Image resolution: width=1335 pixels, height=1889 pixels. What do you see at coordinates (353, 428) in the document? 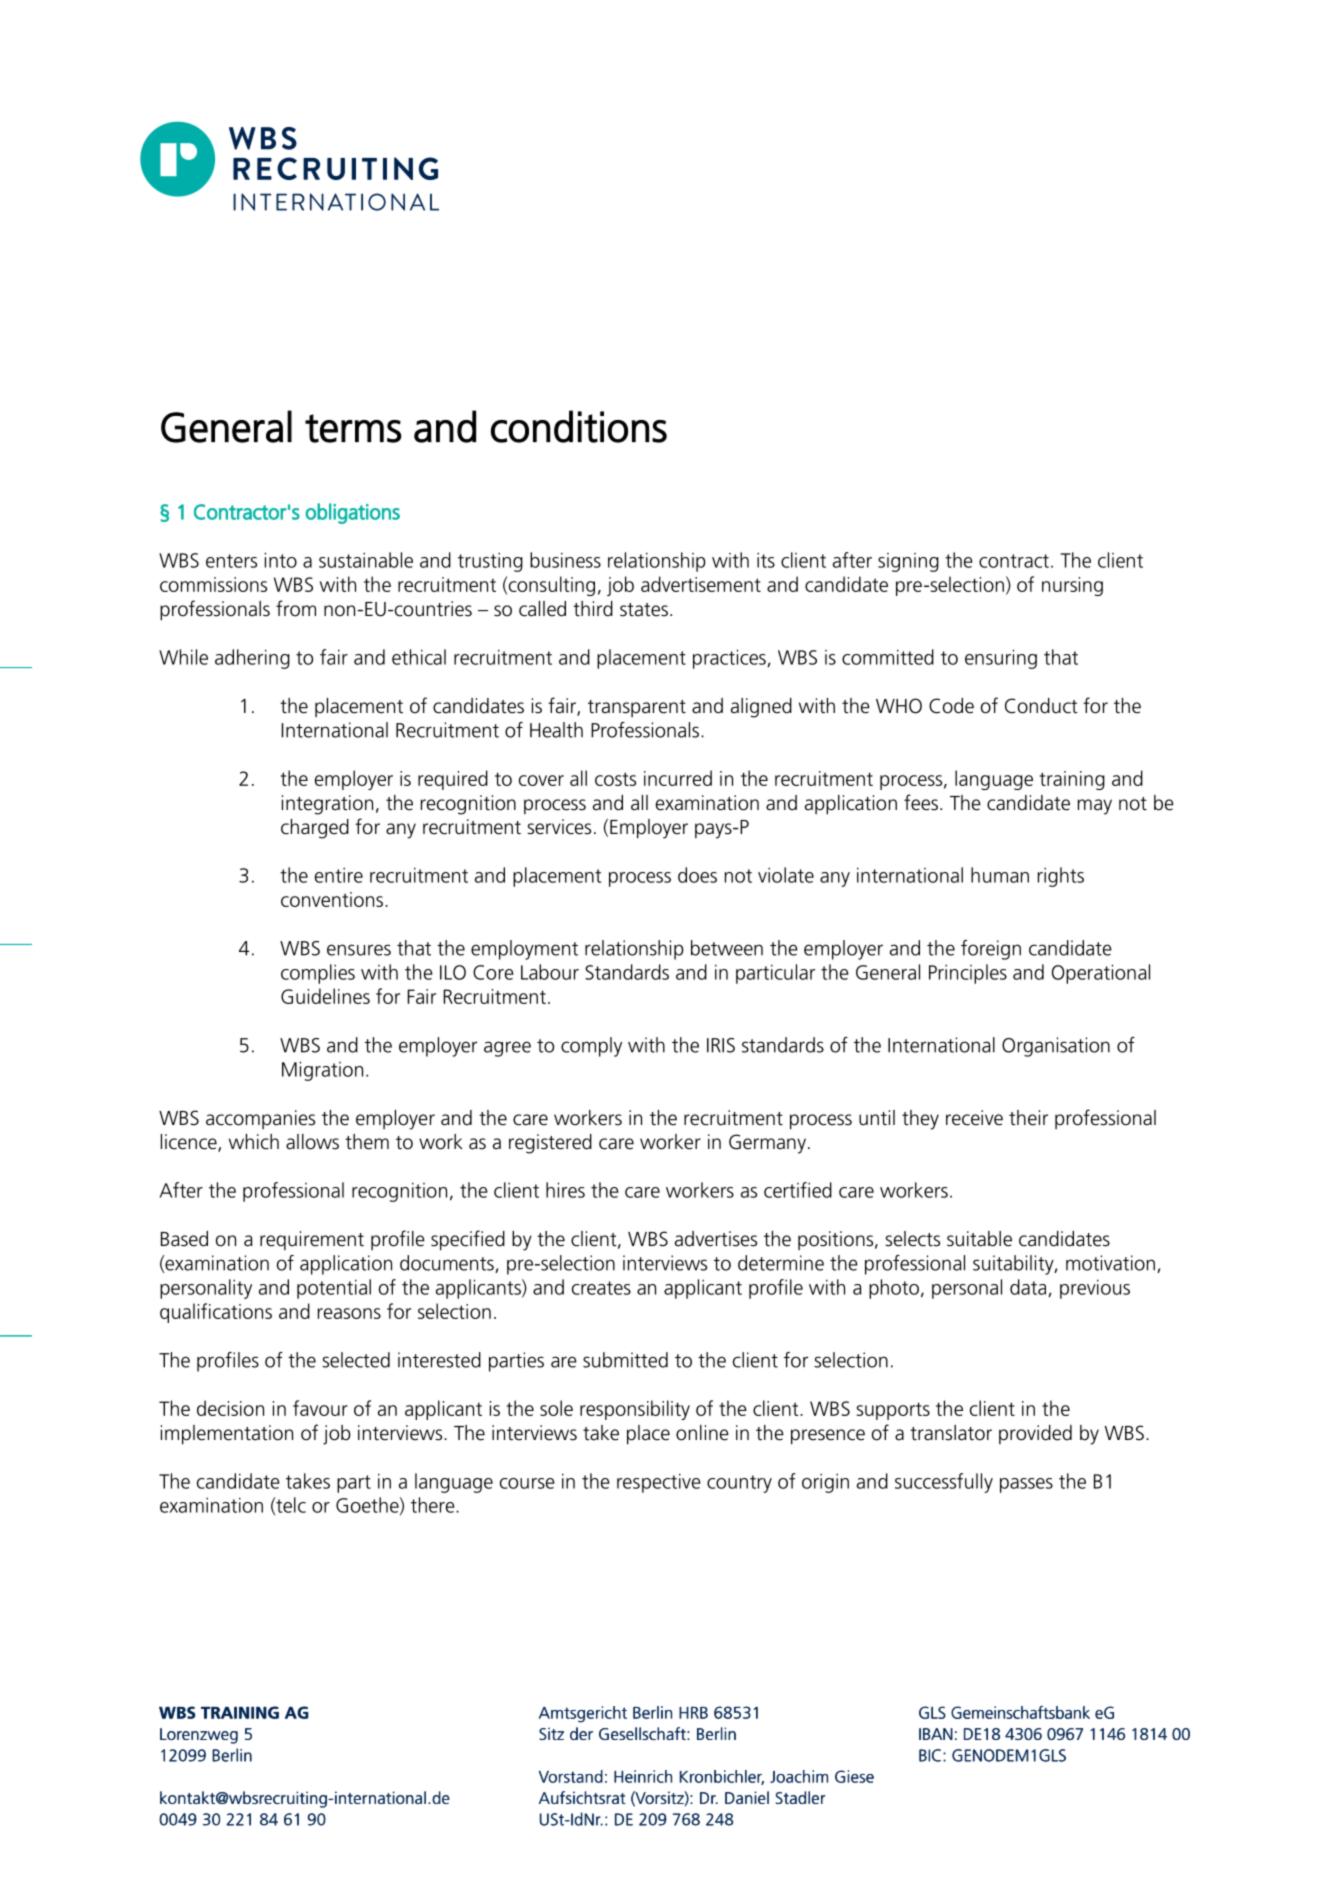
I see `terms` at bounding box center [353, 428].
